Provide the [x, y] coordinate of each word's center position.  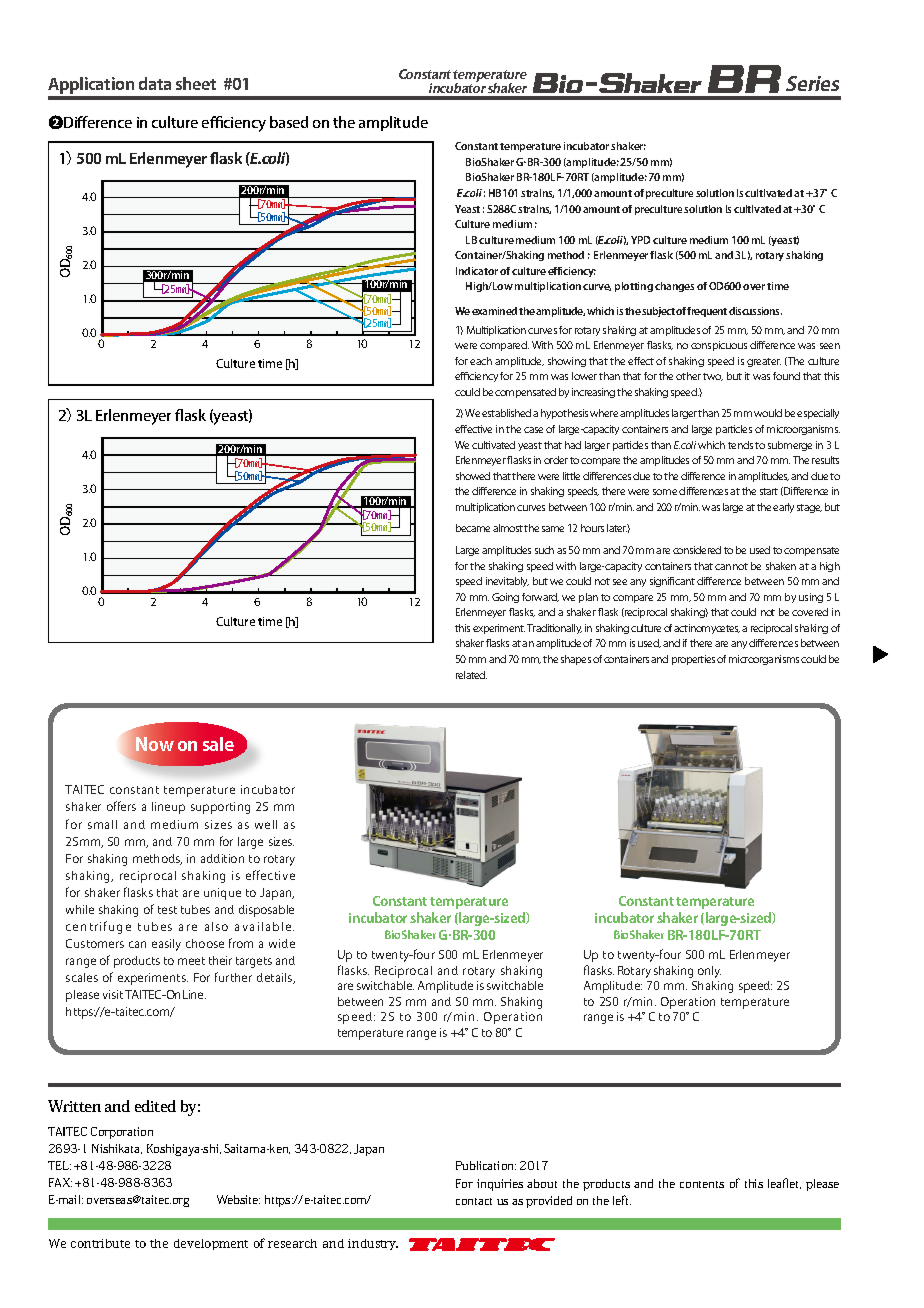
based [289, 122]
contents [702, 1184]
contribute [100, 1243]
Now [155, 744]
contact [474, 1201]
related [471, 675]
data [155, 83]
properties [695, 660]
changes [674, 287]
